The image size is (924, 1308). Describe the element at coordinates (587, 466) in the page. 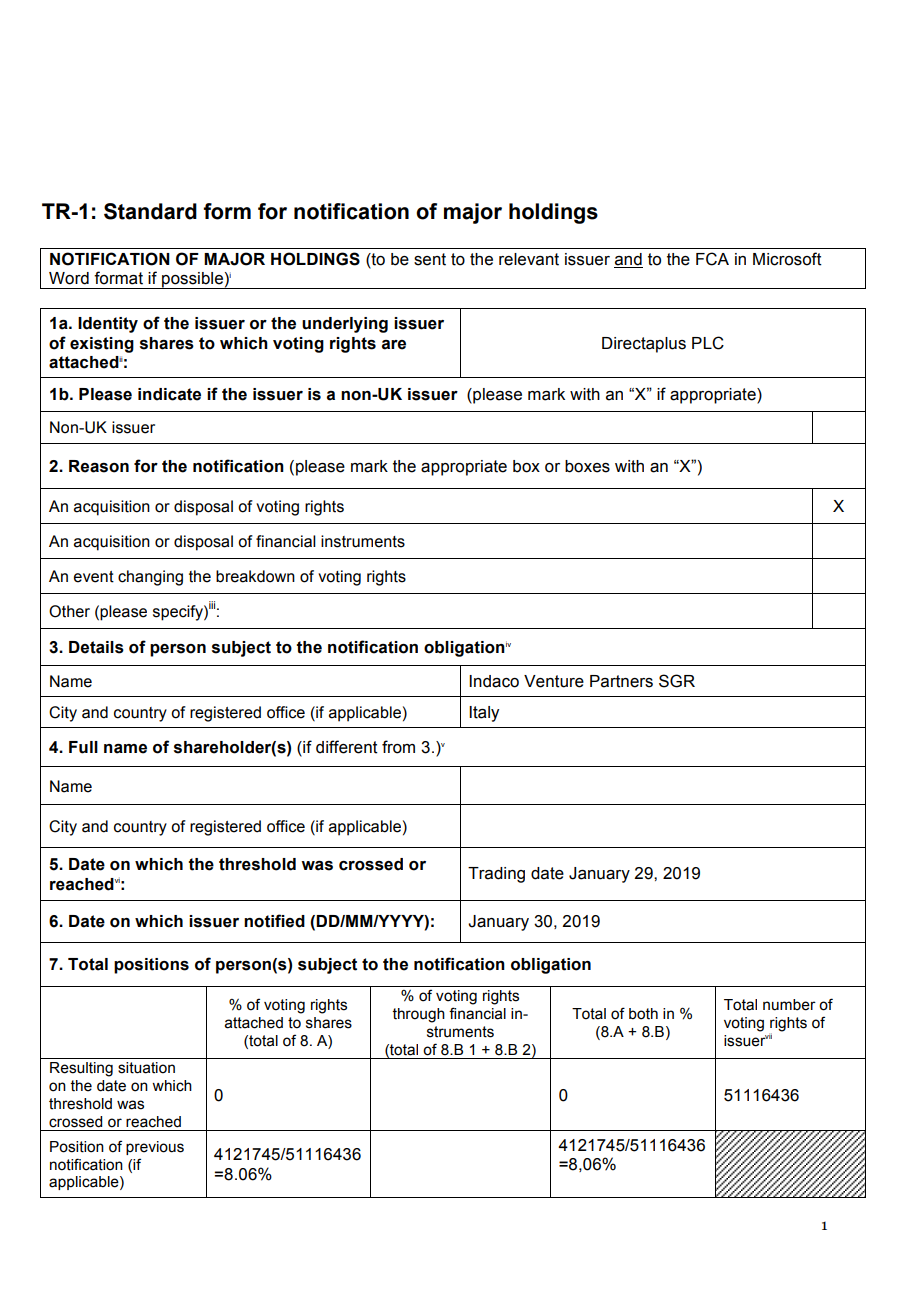

I see `boxes` at that location.
